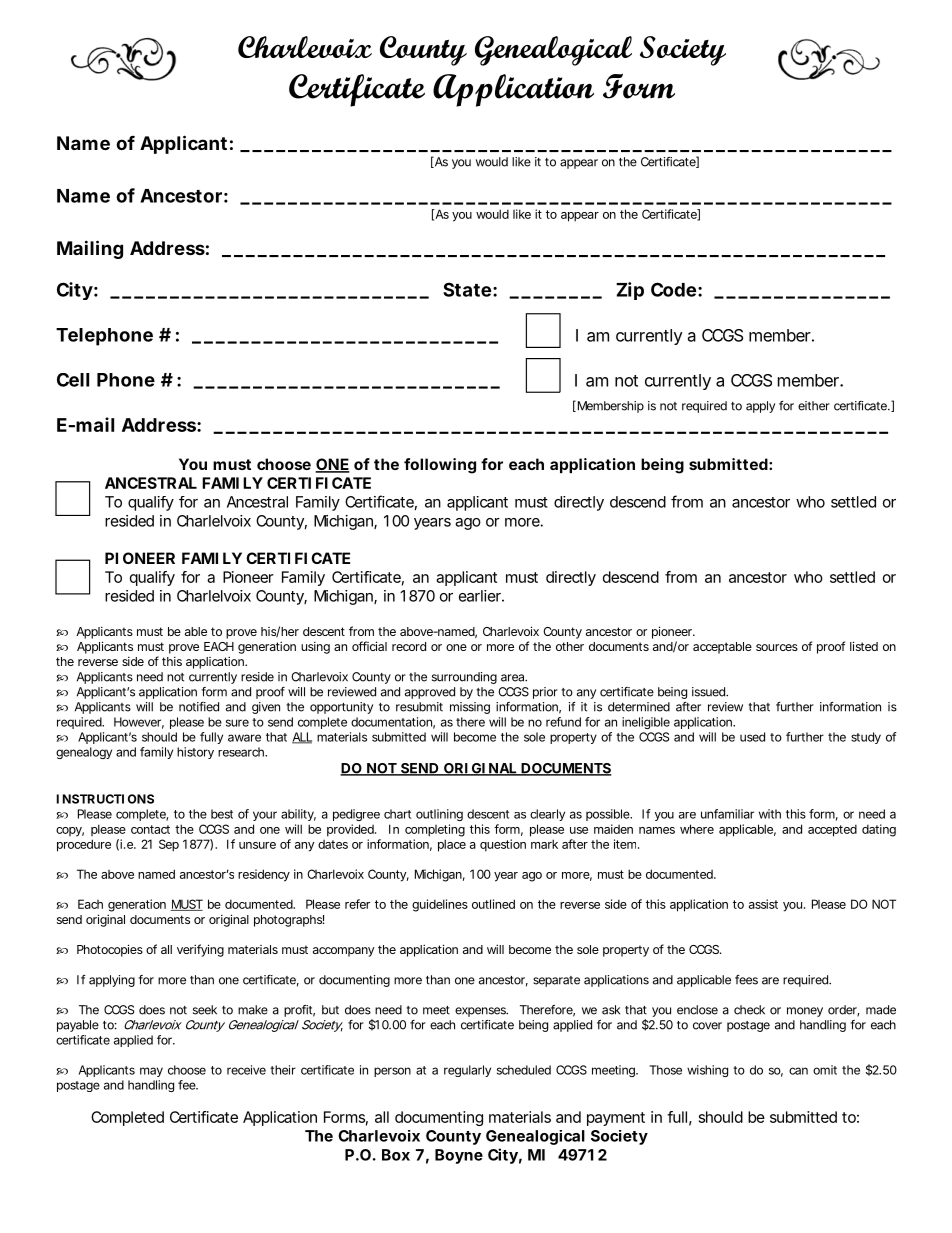 The height and width of the image is (1233, 952). What do you see at coordinates (315, 648) in the image?
I see `using` at bounding box center [315, 648].
